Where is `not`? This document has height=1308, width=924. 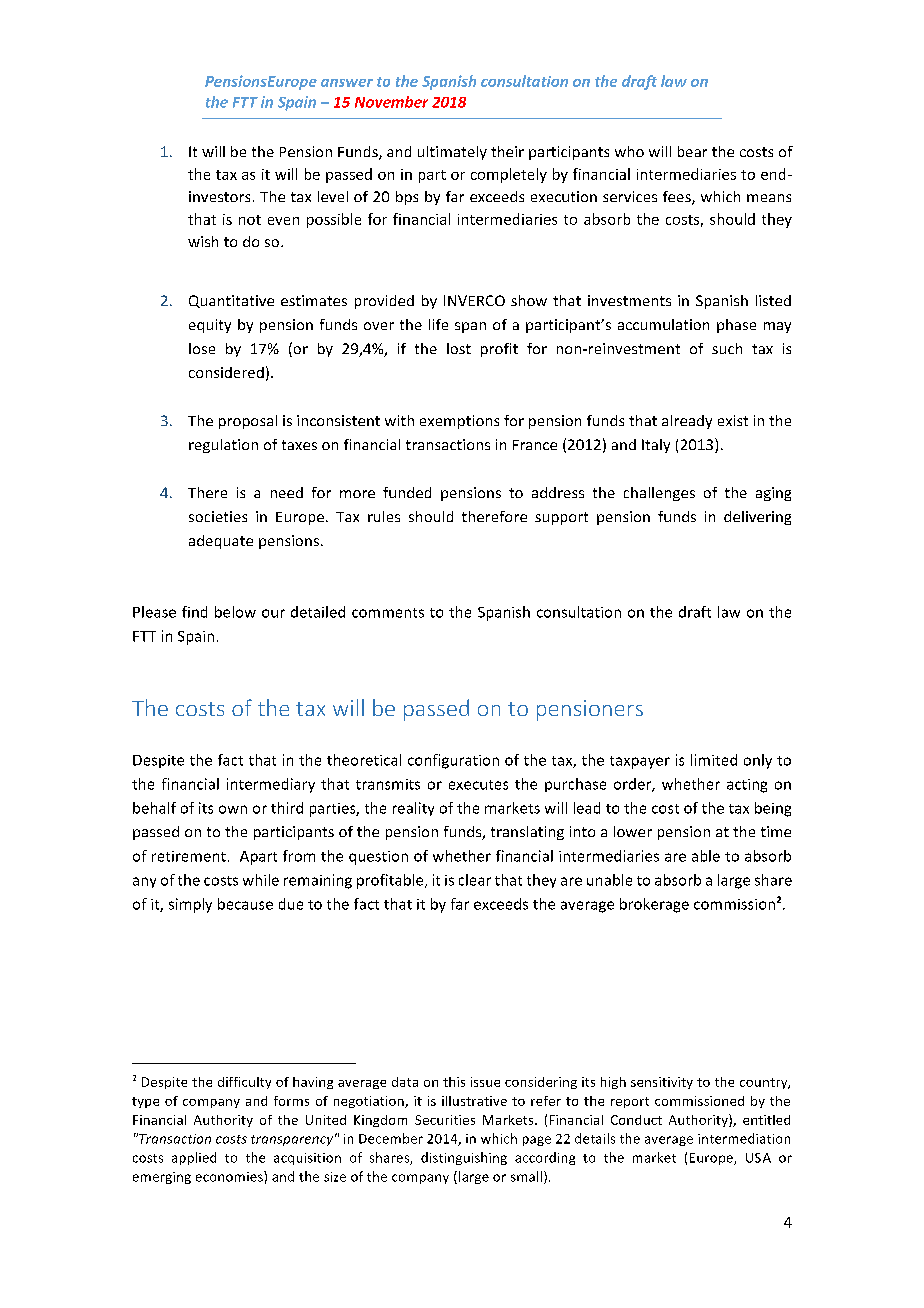
not is located at coordinates (250, 220).
